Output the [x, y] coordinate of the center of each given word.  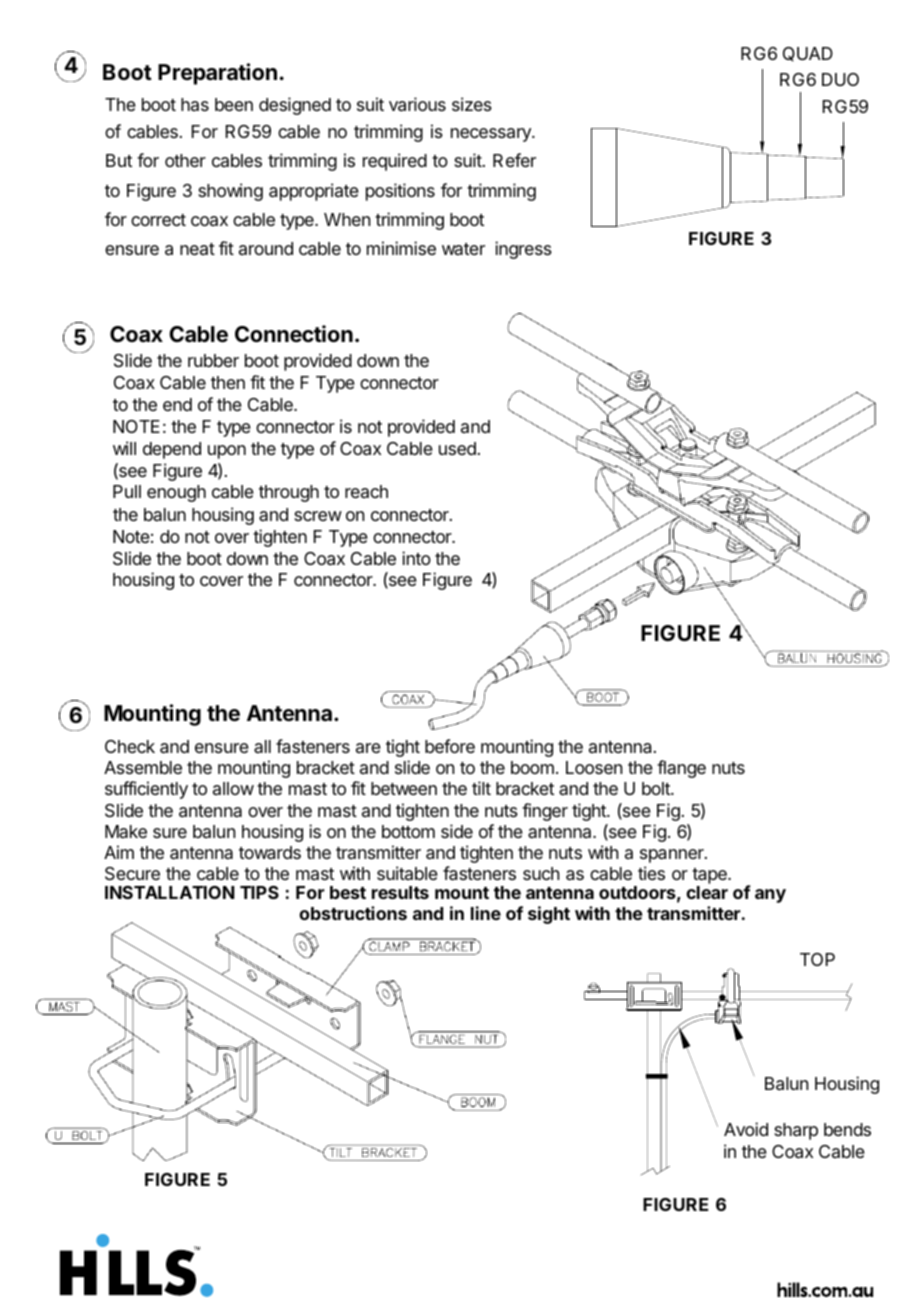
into [416, 558]
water [463, 249]
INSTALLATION [170, 892]
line [486, 913]
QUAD [808, 54]
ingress [523, 250]
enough [176, 493]
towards [270, 853]
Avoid [746, 1129]
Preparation [217, 74]
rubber [213, 360]
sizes [472, 104]
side [457, 831]
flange [681, 769]
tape [710, 877]
